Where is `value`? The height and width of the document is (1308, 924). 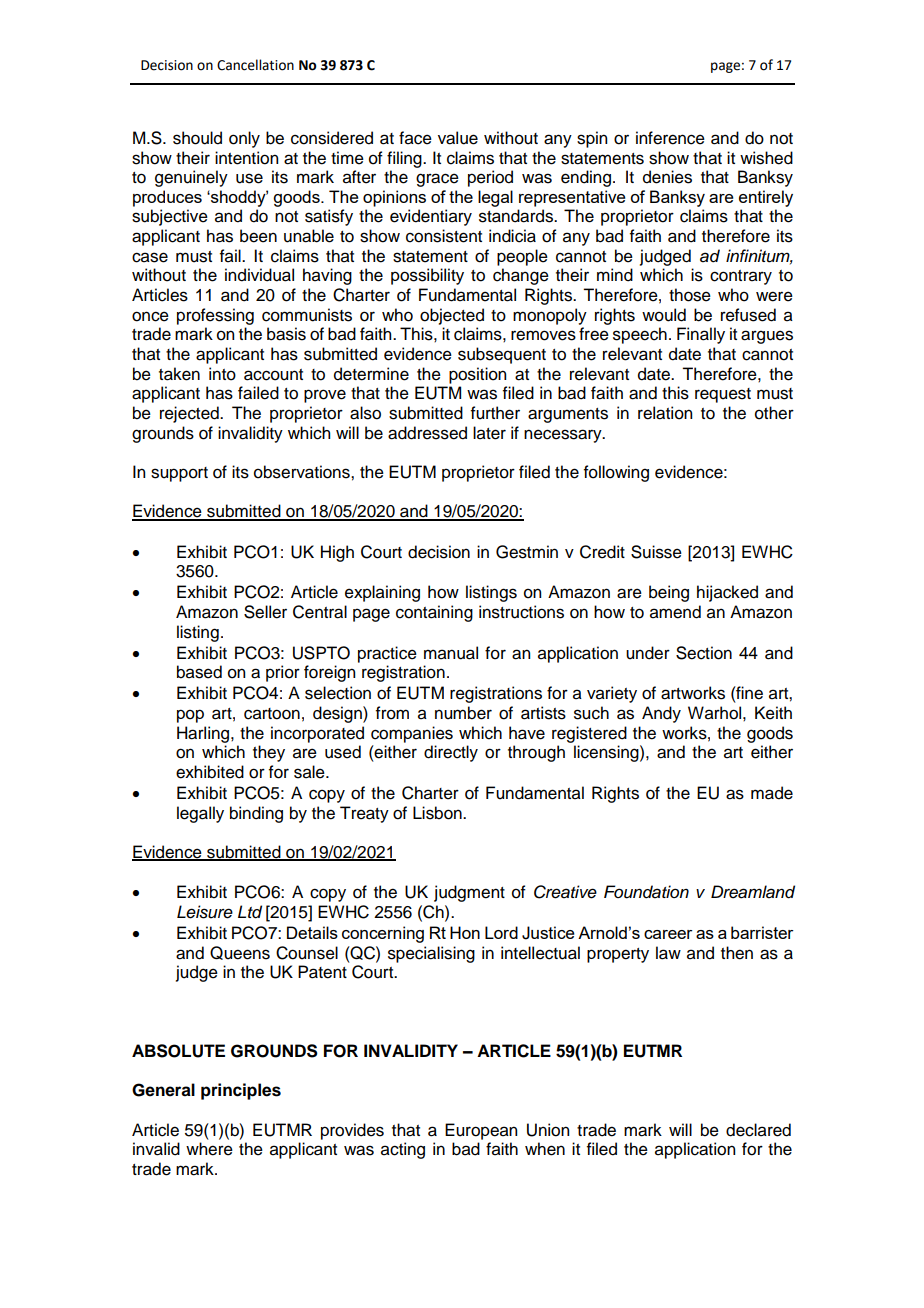 value is located at coordinates (458, 138).
